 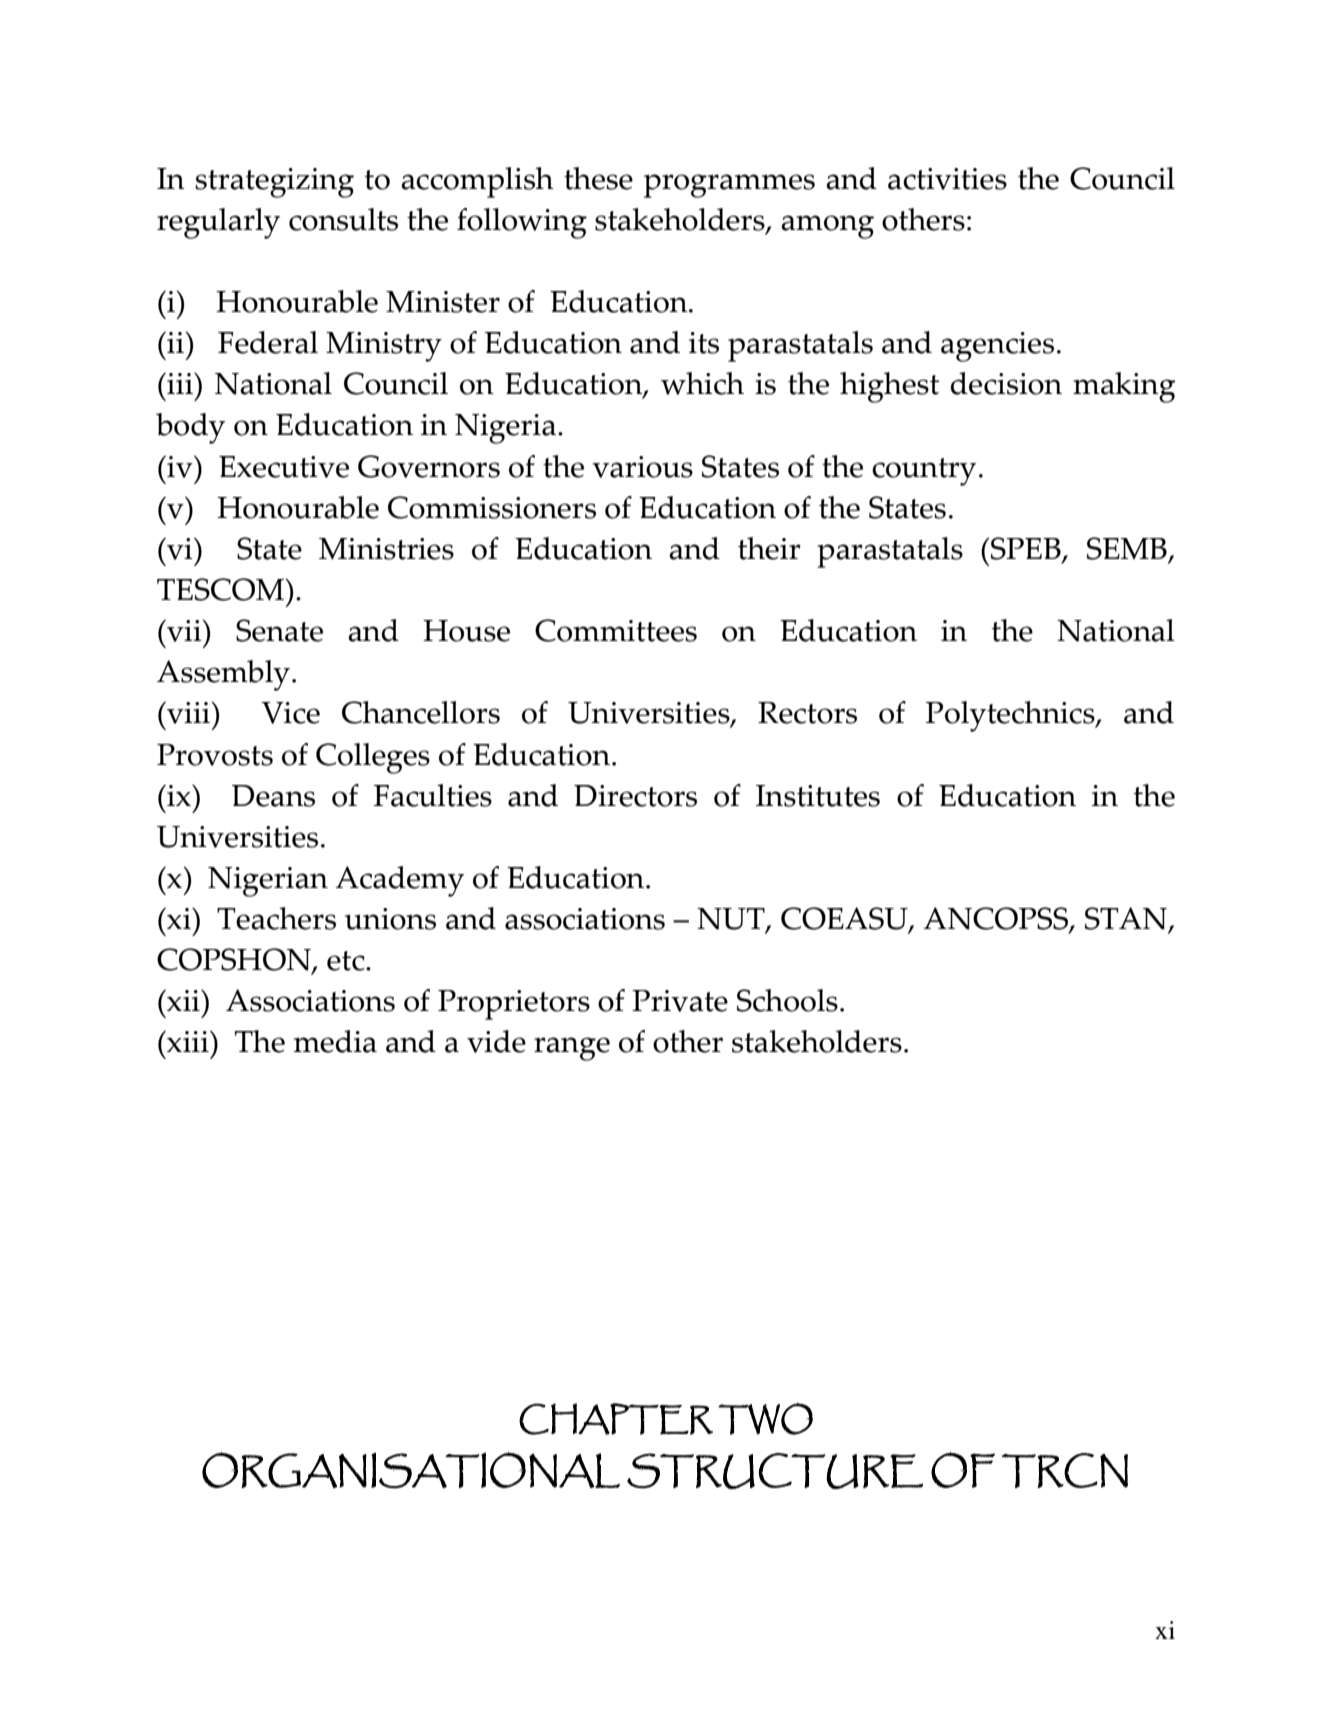 What do you see at coordinates (284, 467) in the document?
I see `Executive` at bounding box center [284, 467].
